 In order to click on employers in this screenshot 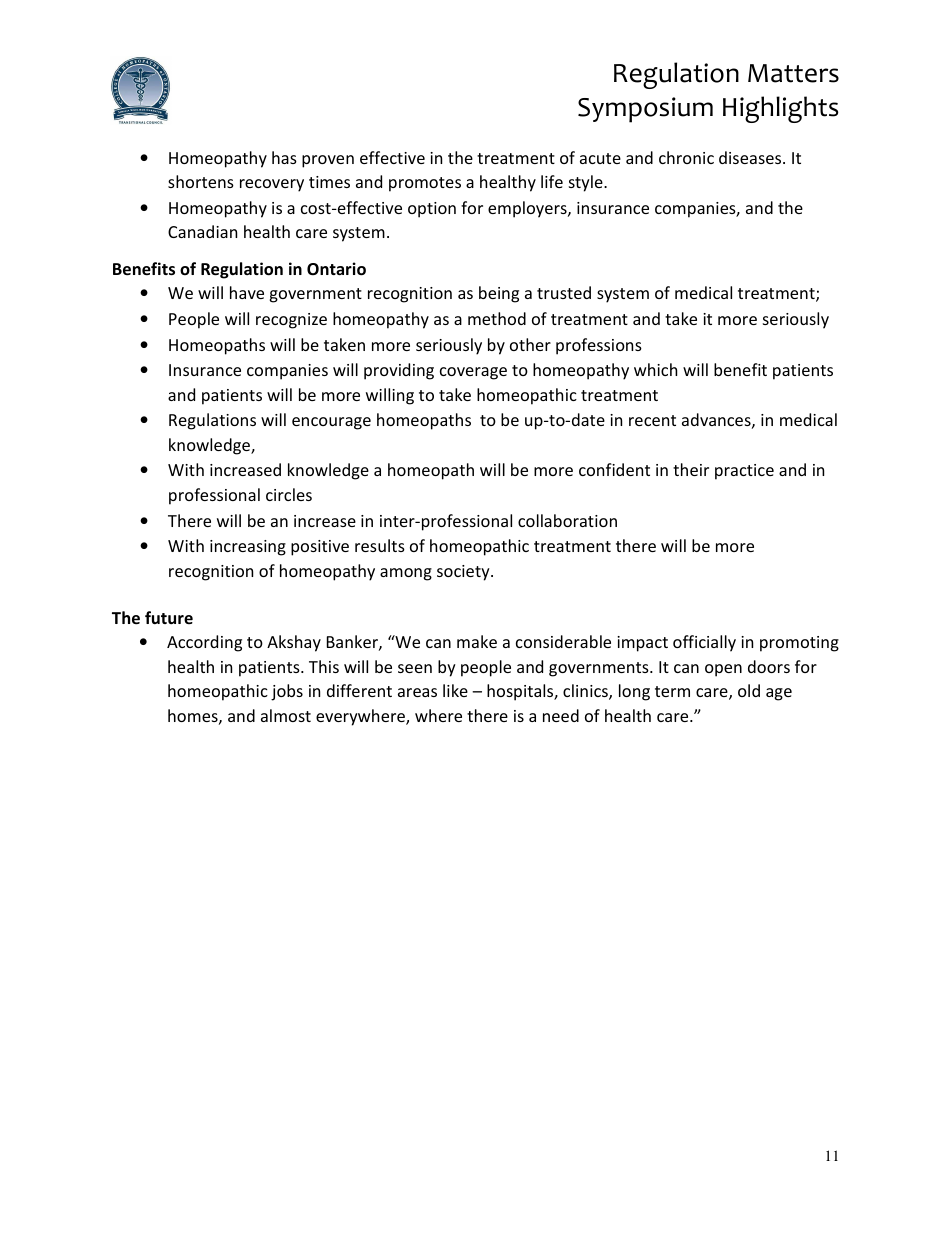, I will do `click(528, 209)`.
